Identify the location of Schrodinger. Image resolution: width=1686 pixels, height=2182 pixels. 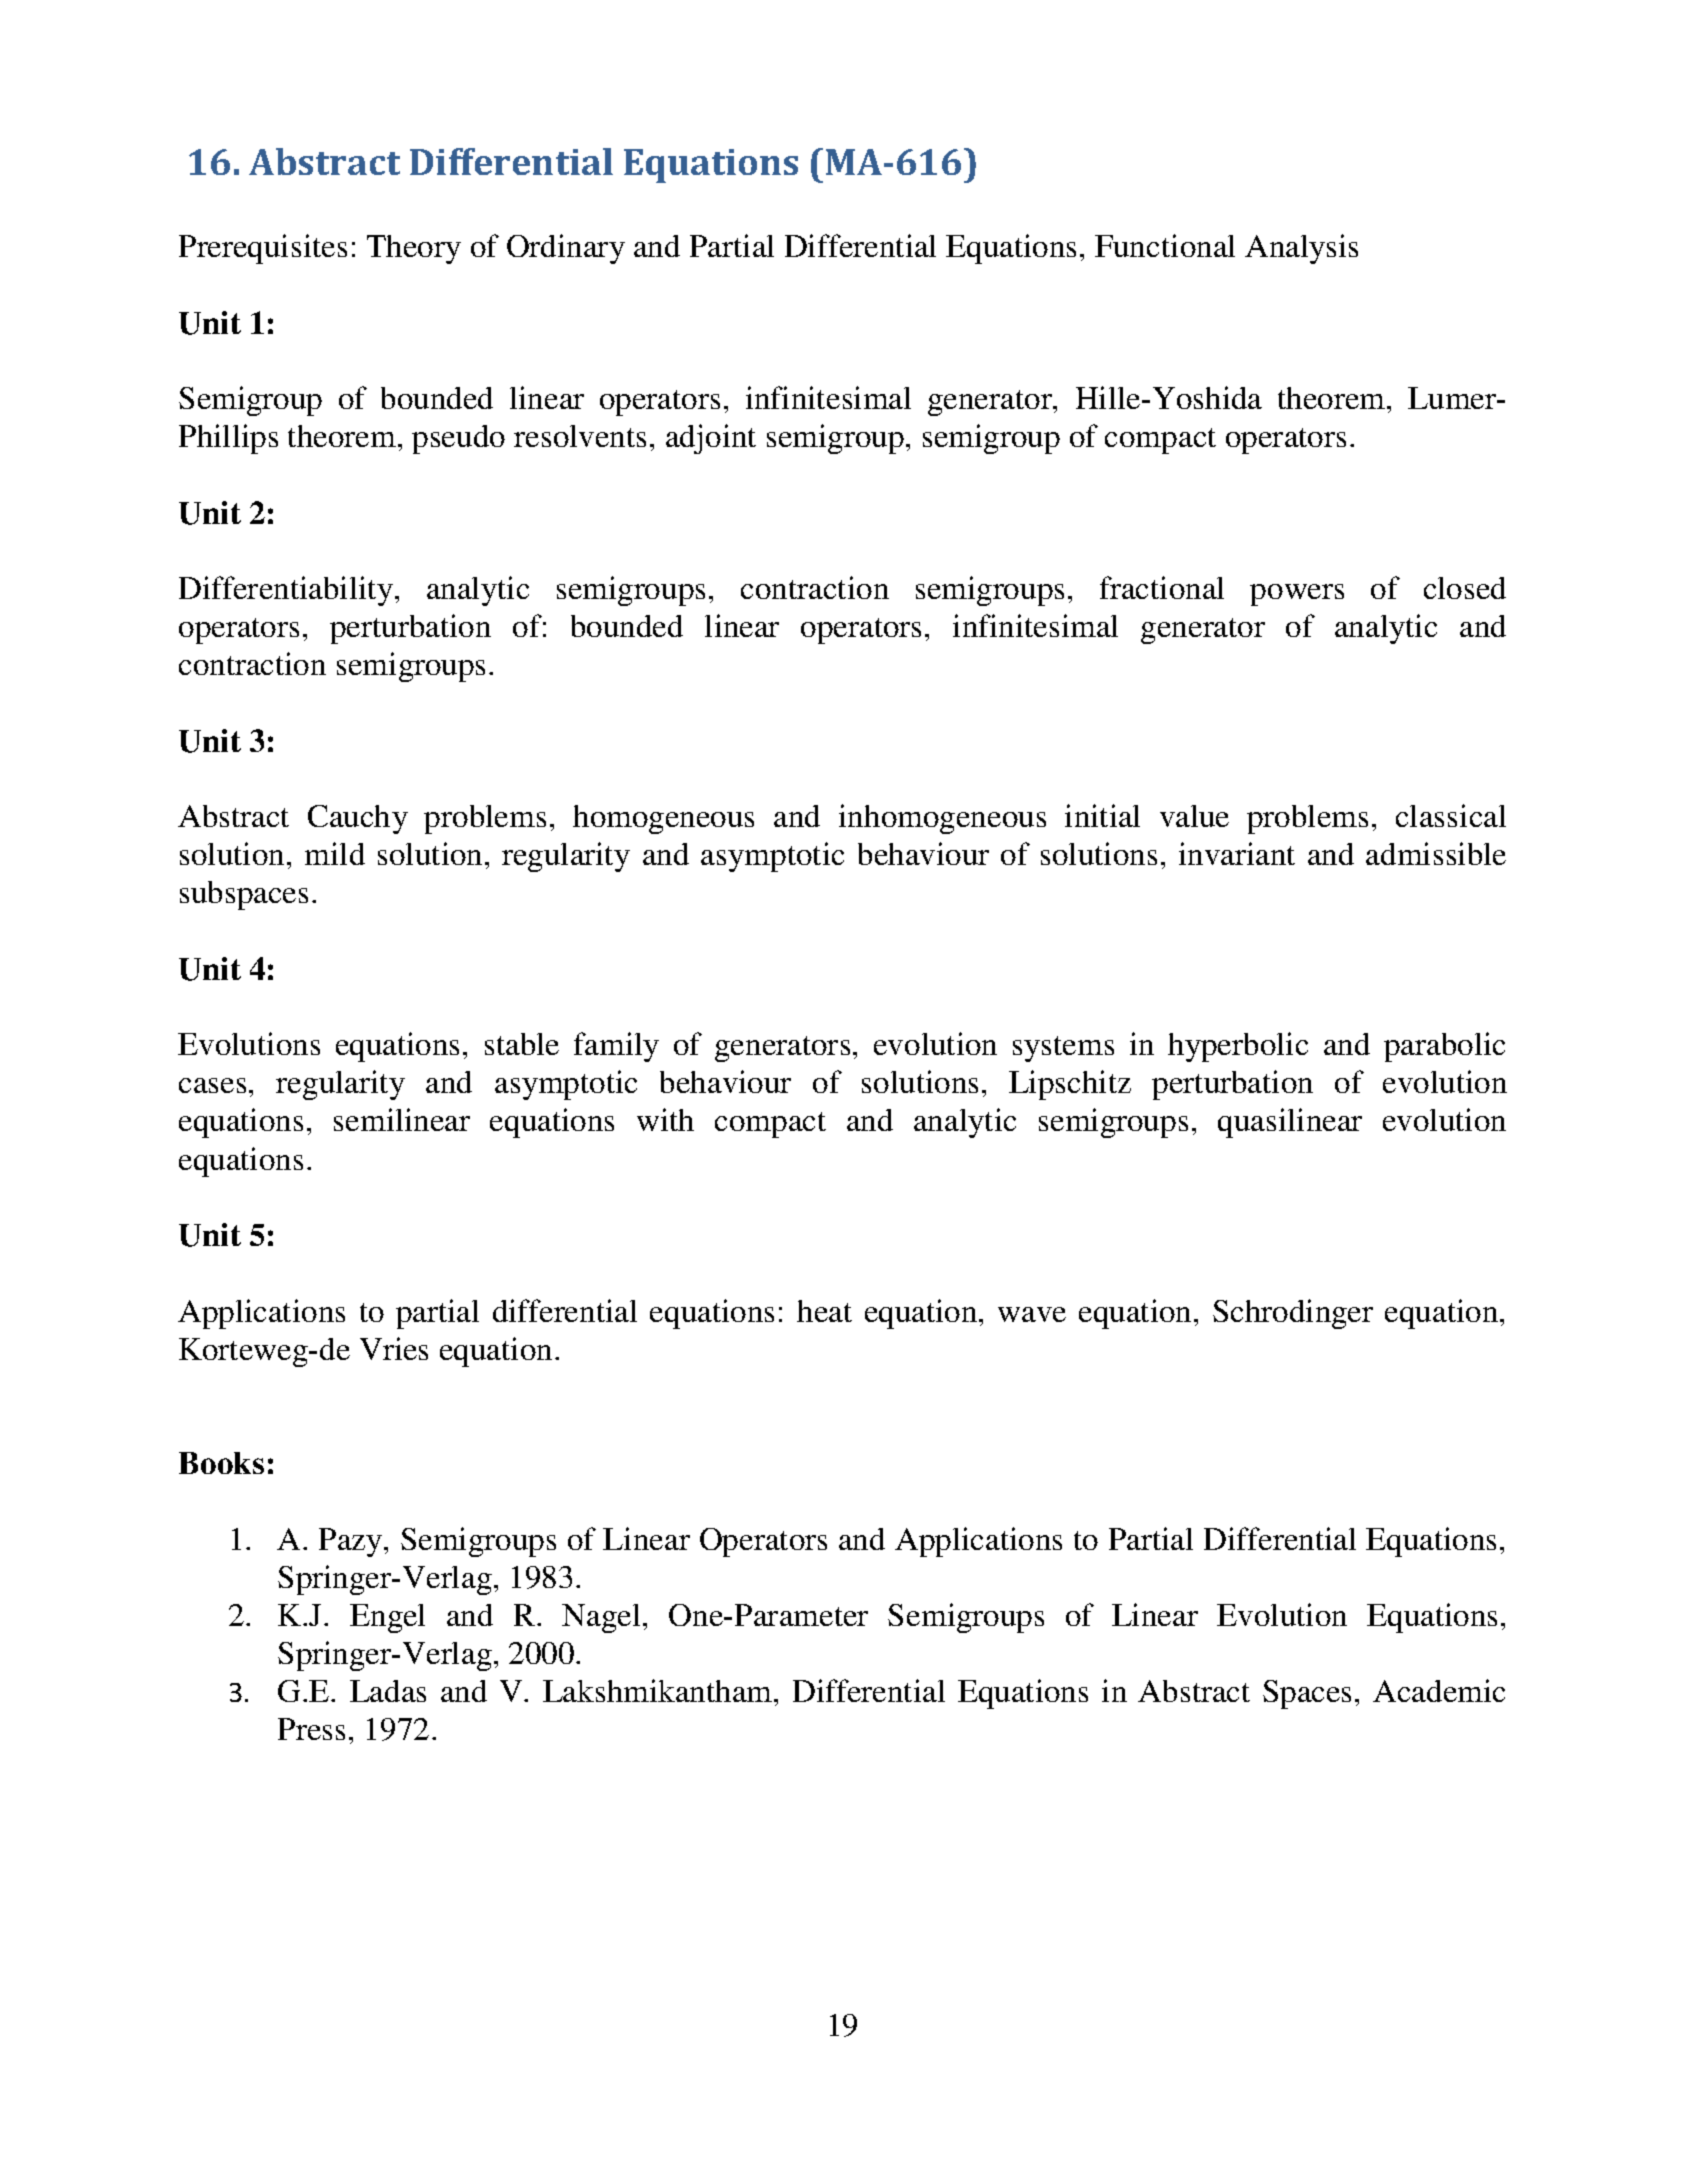
(1293, 1314).
